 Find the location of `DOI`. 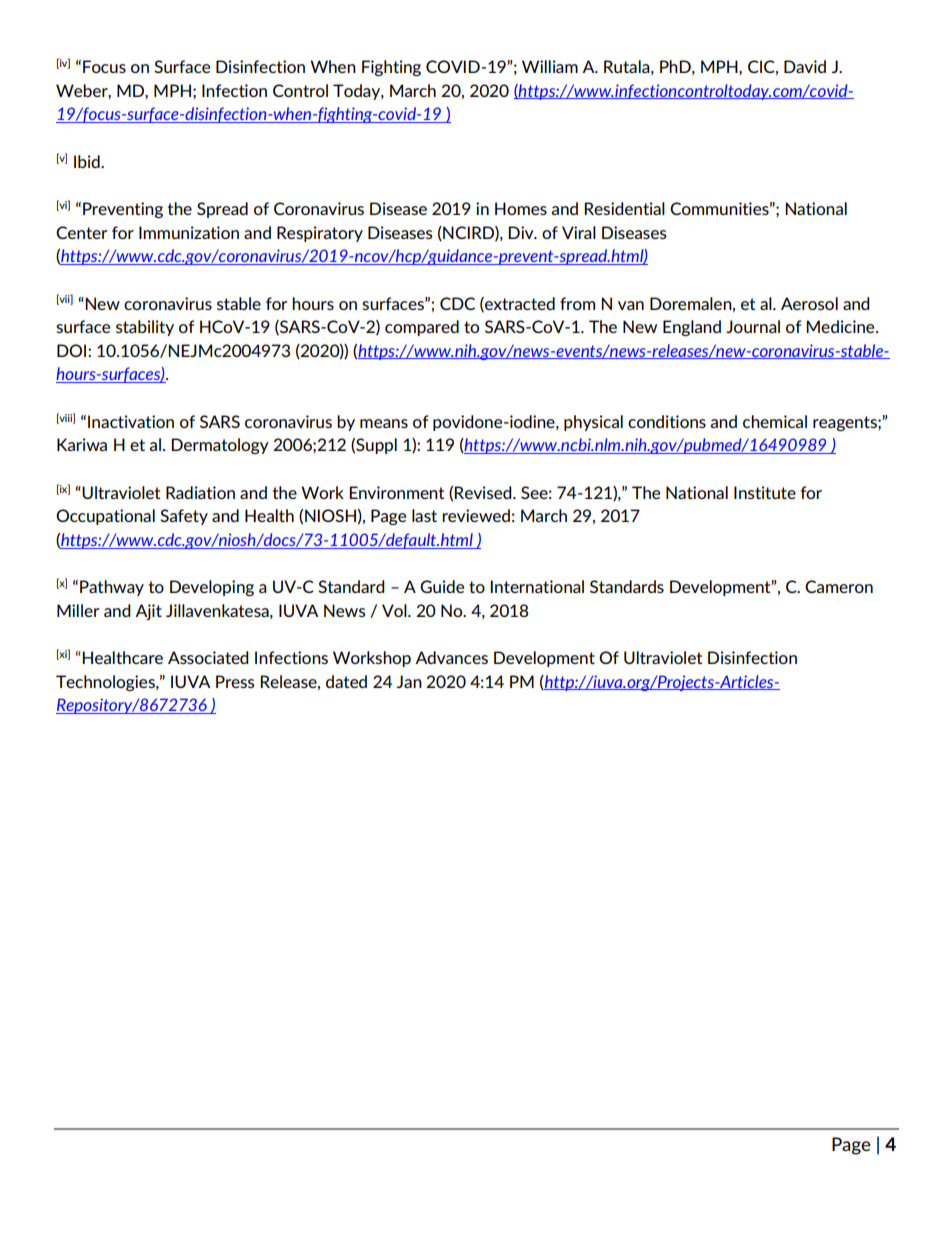

DOI is located at coordinates (73, 350).
